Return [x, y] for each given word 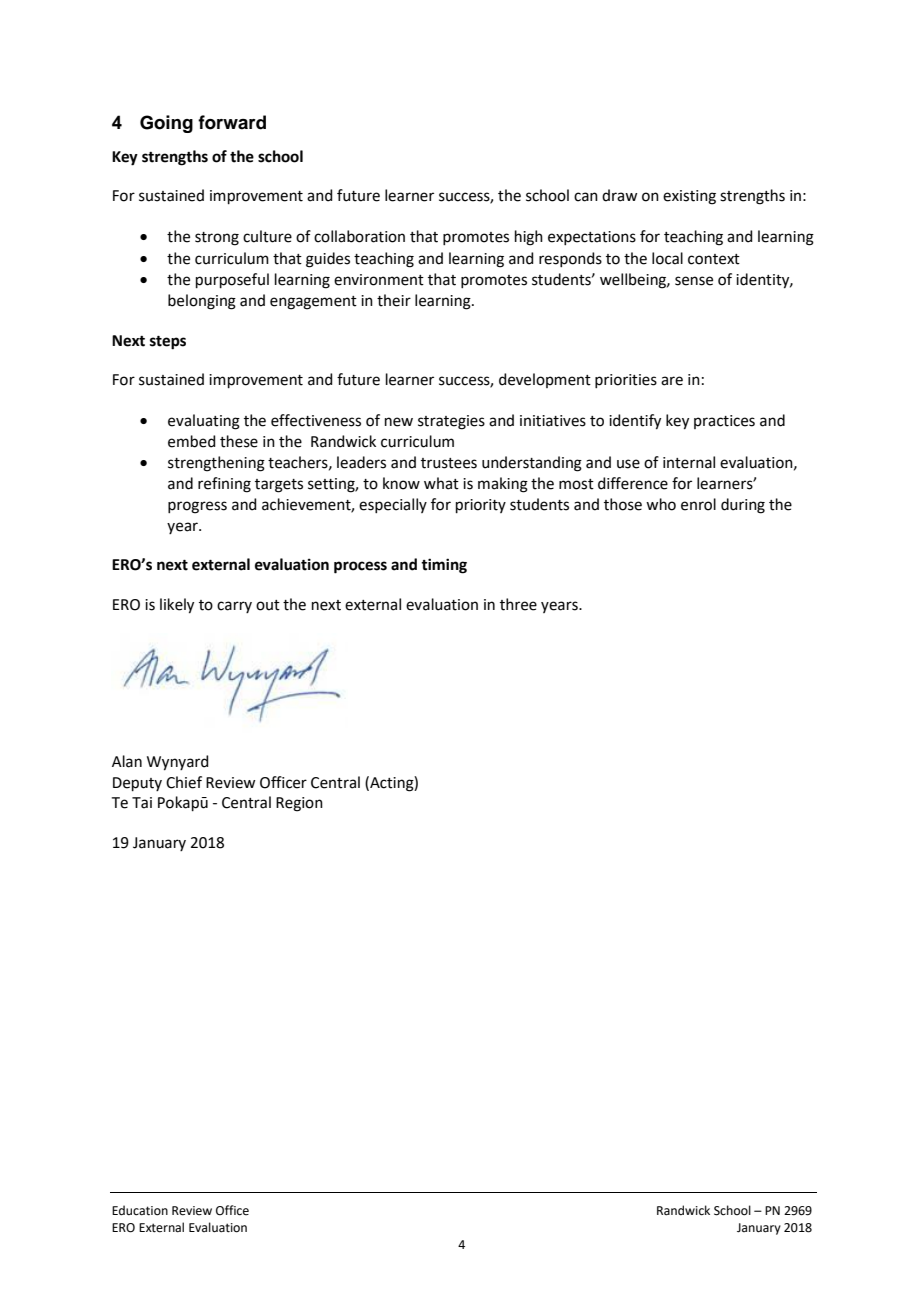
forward [232, 122]
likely [177, 606]
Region [299, 804]
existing [689, 197]
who [661, 504]
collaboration [359, 236]
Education [140, 1210]
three [518, 604]
